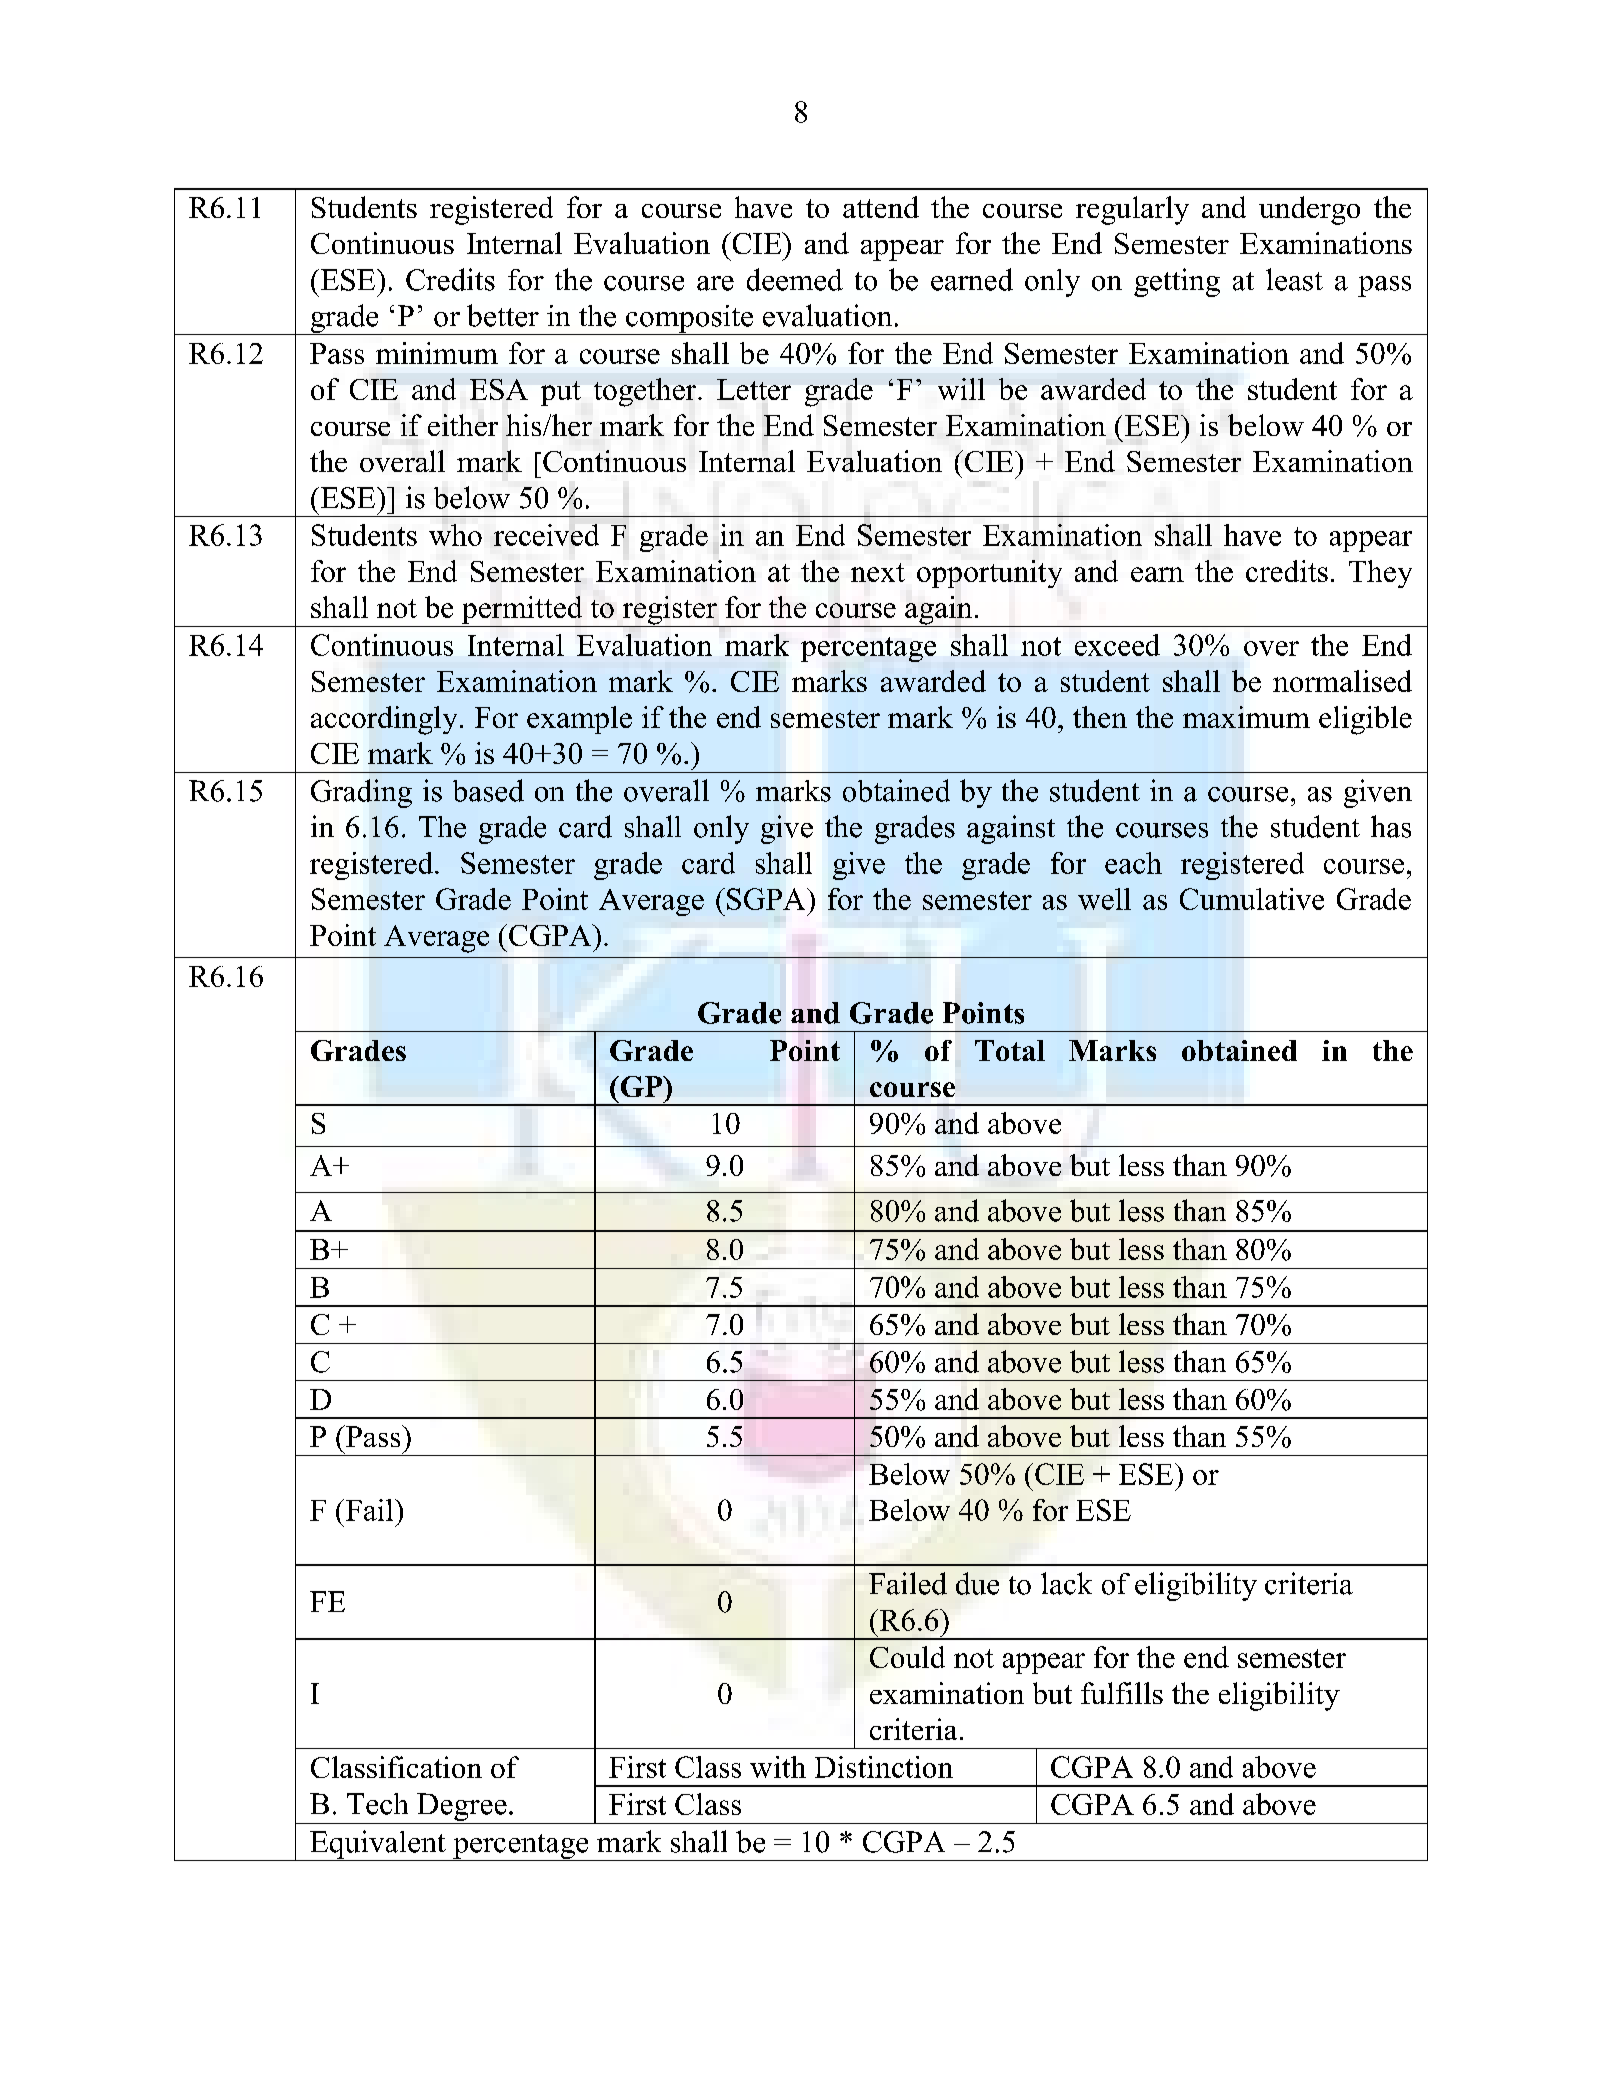 The height and width of the screenshot is (2073, 1602). What do you see at coordinates (522, 611) in the screenshot?
I see `permitted` at bounding box center [522, 611].
